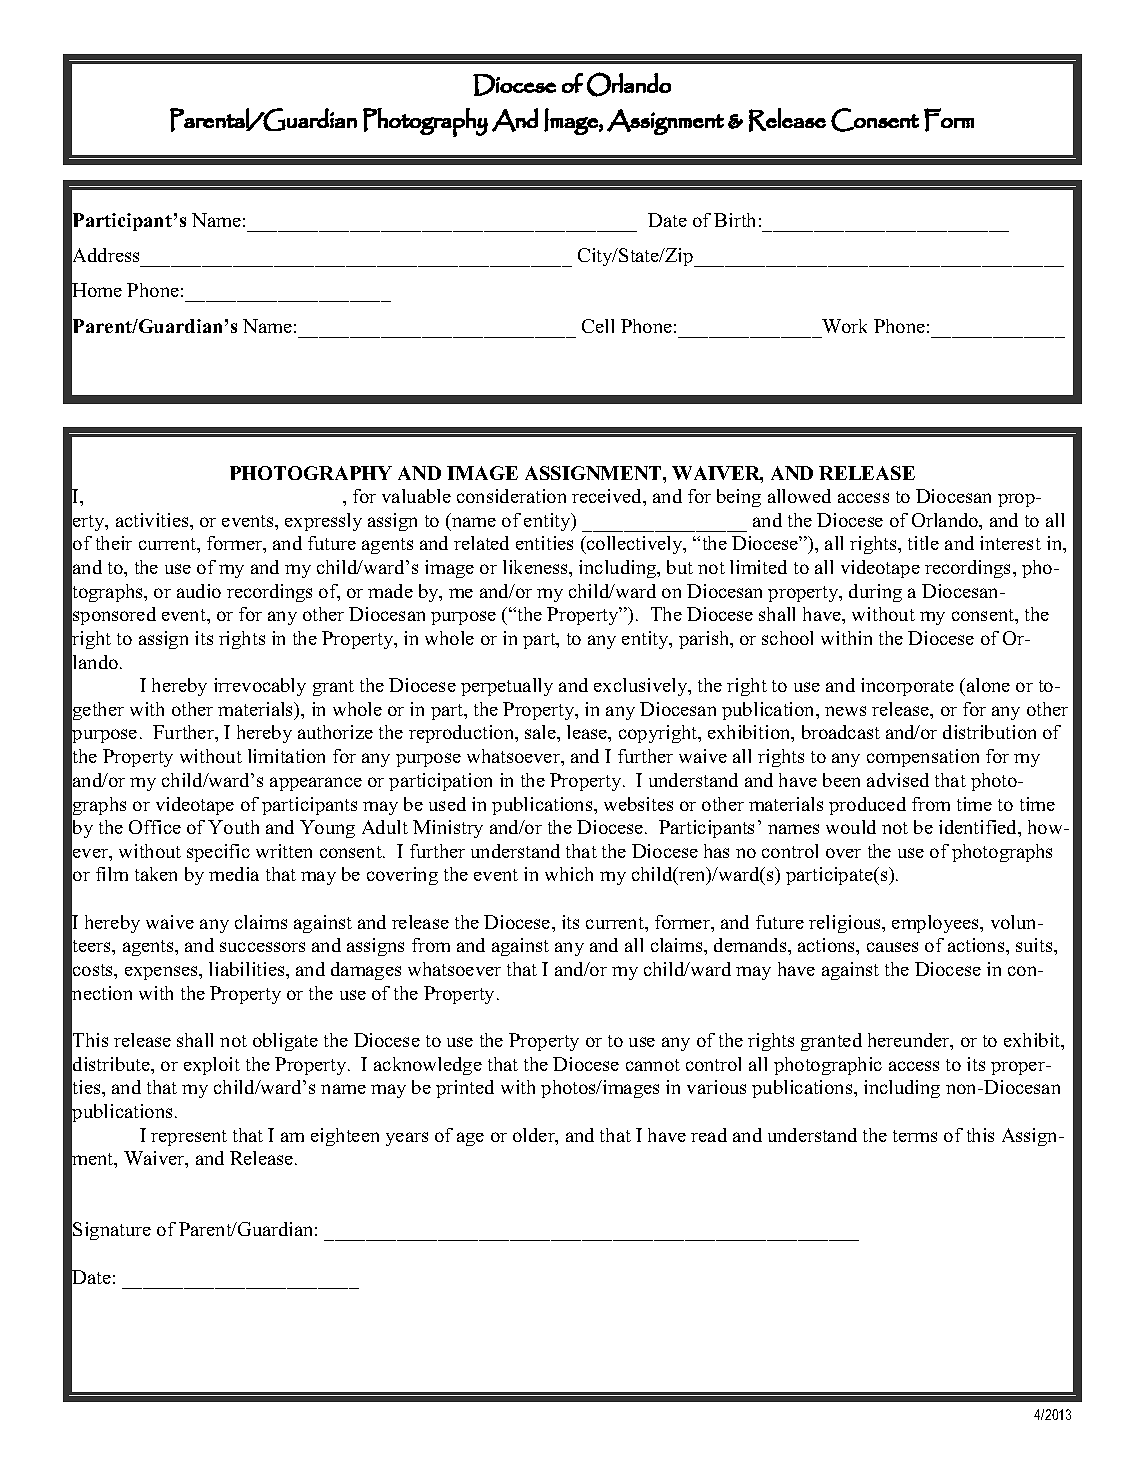  Describe the element at coordinates (799, 496) in the screenshot. I see `allowed` at that location.
